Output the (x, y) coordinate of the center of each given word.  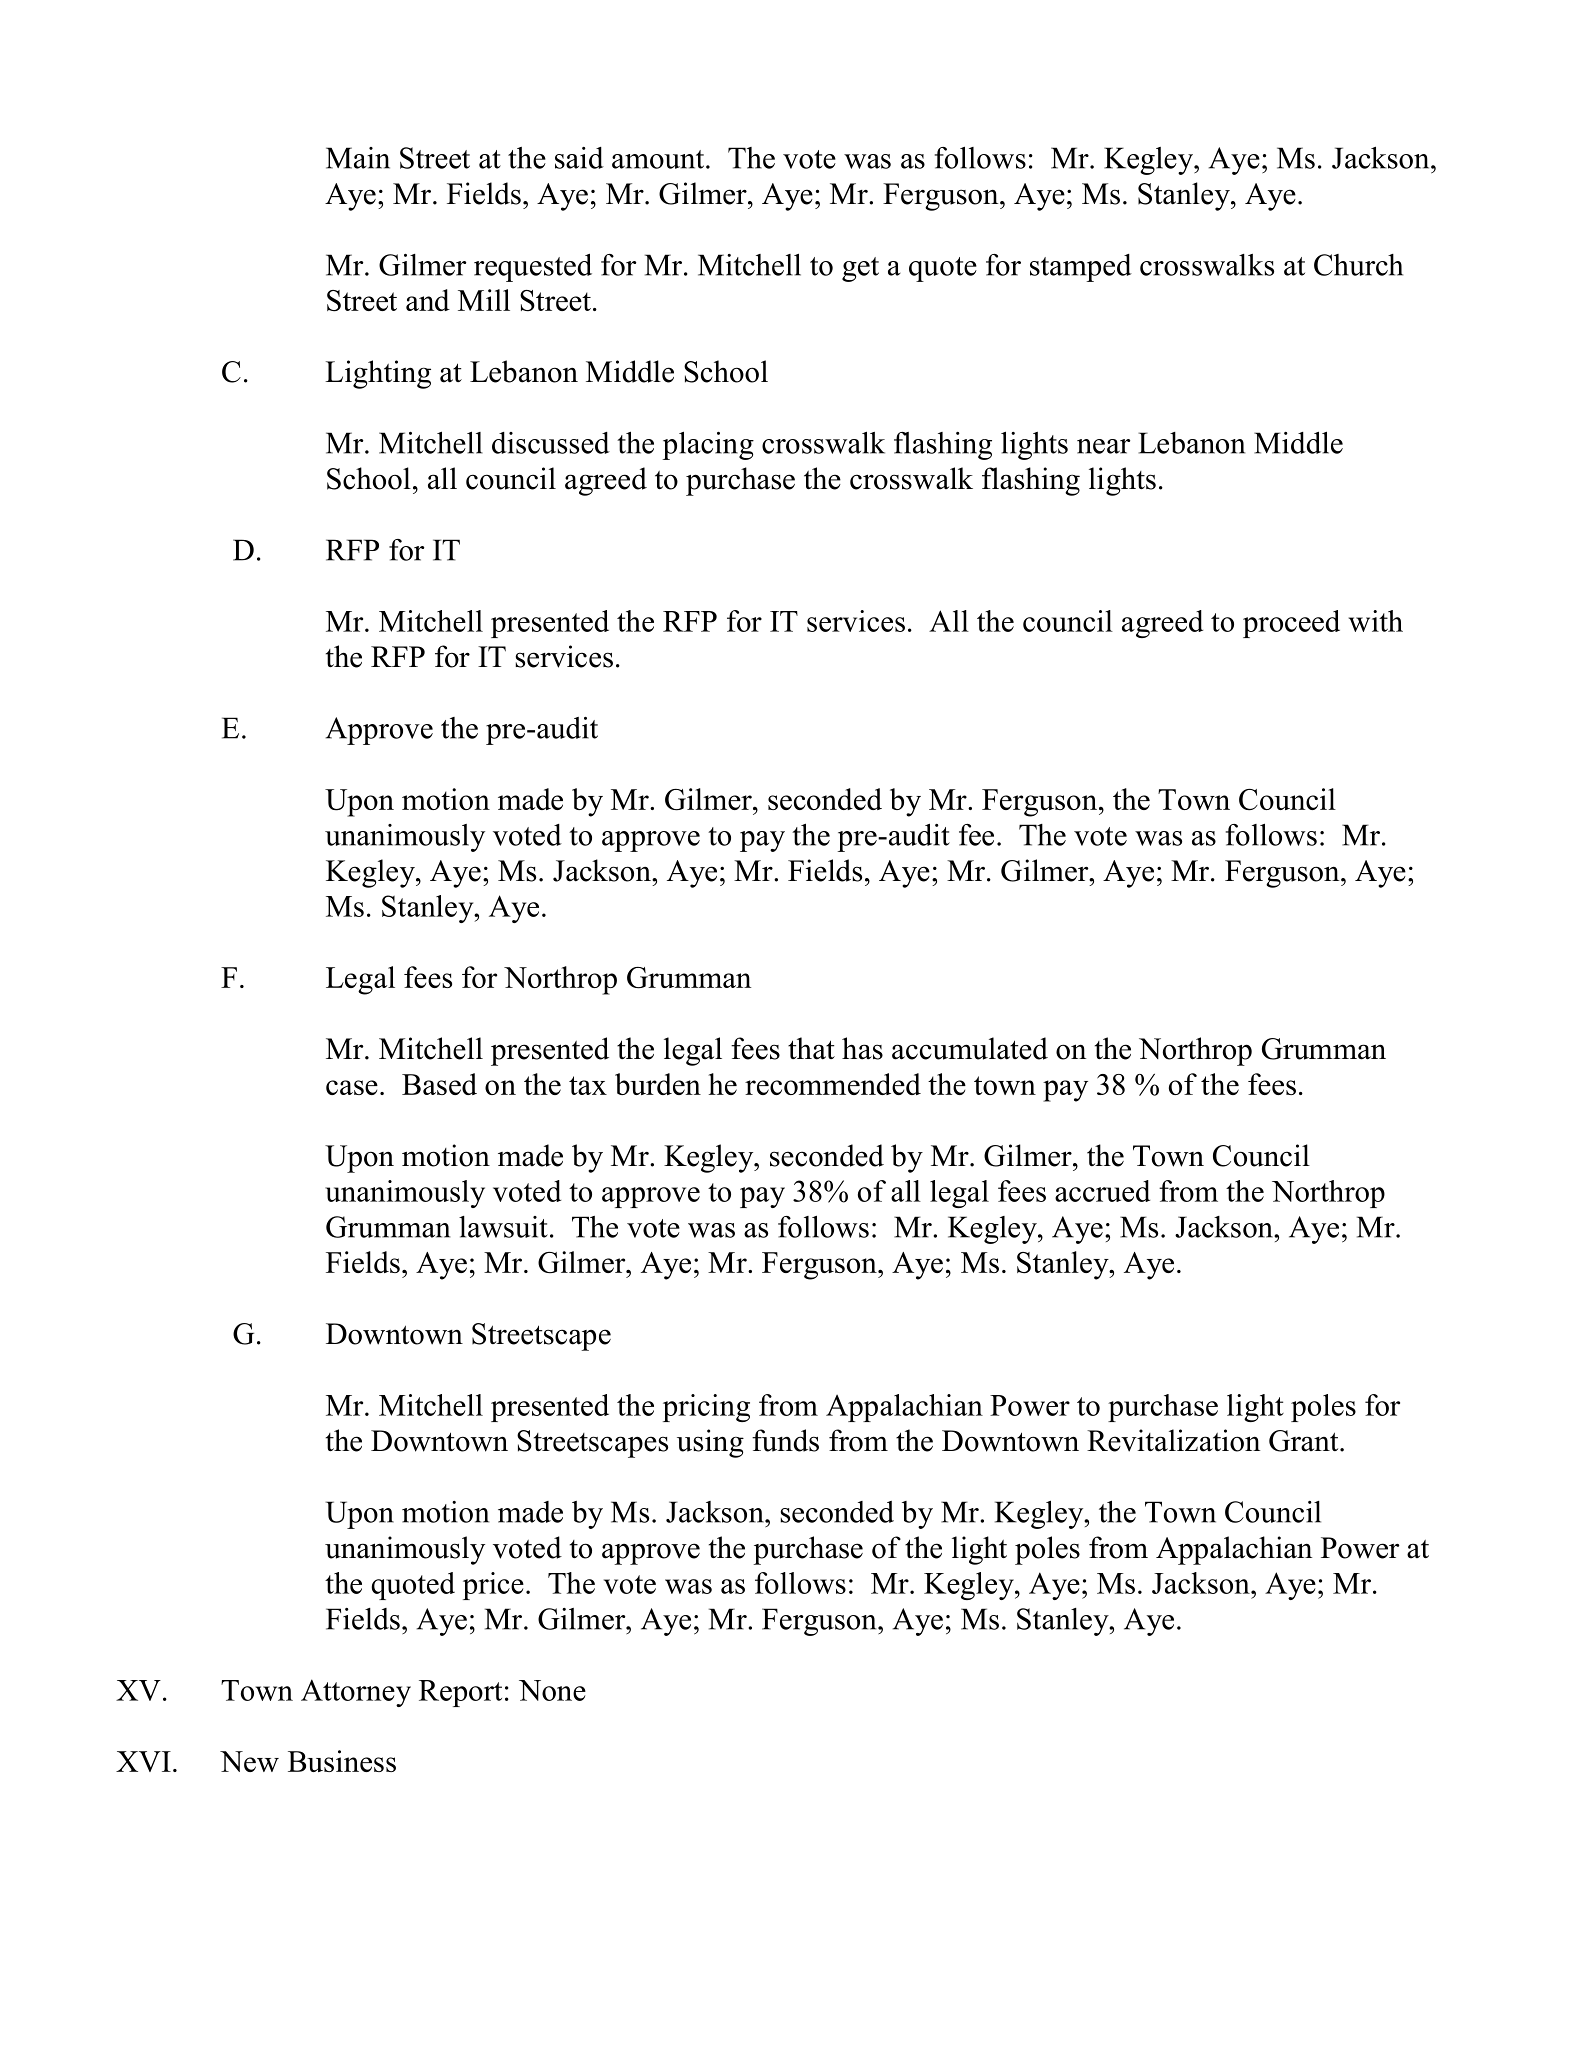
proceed (1291, 624)
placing (708, 445)
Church (1358, 265)
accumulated (970, 1048)
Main (358, 158)
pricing (706, 1408)
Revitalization (1173, 1440)
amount (659, 159)
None (552, 1690)
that (811, 1048)
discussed (551, 443)
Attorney (356, 1693)
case (352, 1087)
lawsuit (503, 1227)
